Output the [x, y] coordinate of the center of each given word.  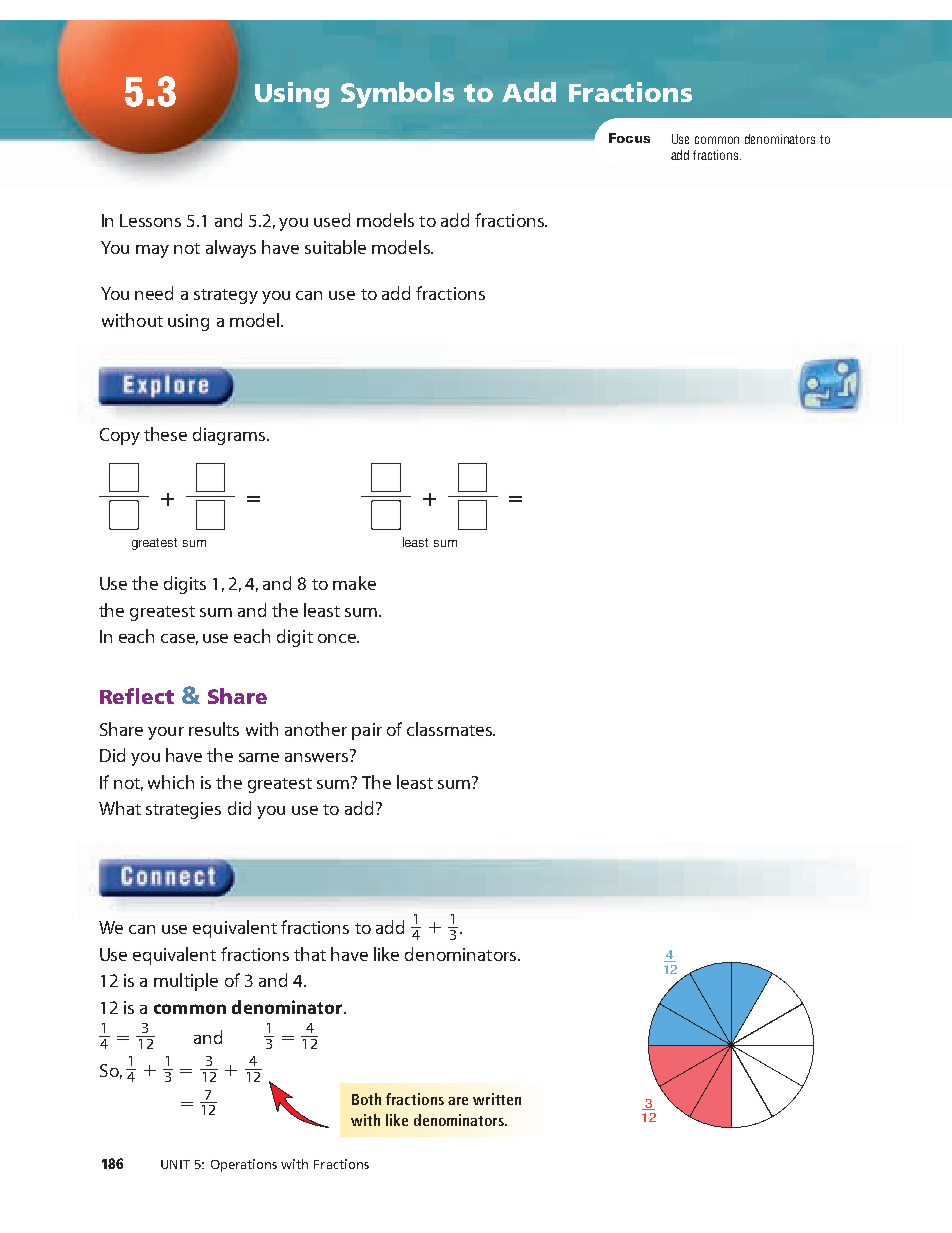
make [354, 583]
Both [366, 1099]
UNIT [175, 1164]
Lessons [150, 220]
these [165, 434]
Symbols [397, 95]
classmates [450, 729]
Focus [629, 138]
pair [367, 731]
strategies [183, 810]
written [497, 1099]
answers [318, 756]
